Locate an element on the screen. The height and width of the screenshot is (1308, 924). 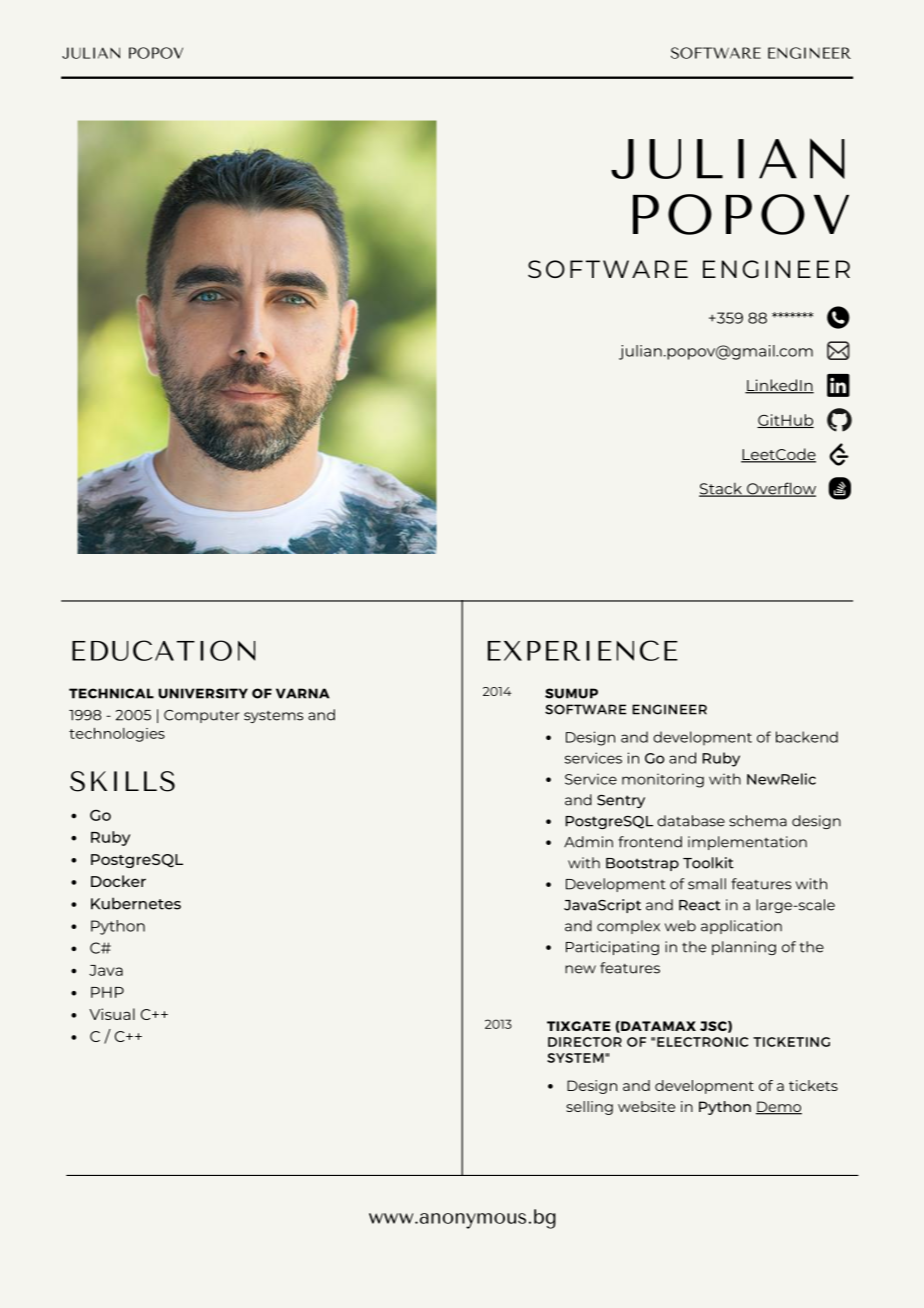
EDUCATION is located at coordinates (163, 650).
